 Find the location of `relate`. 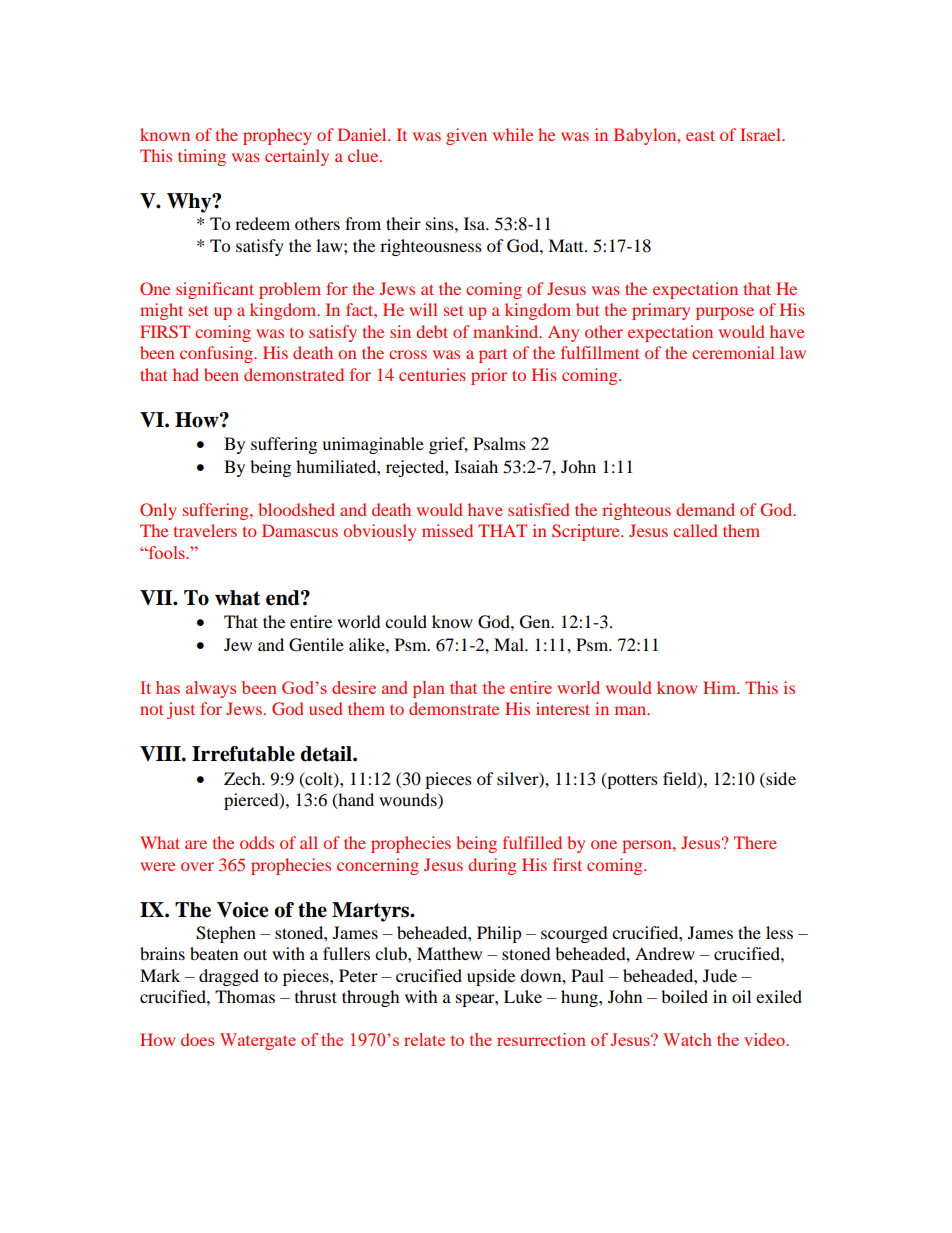

relate is located at coordinates (424, 1039).
